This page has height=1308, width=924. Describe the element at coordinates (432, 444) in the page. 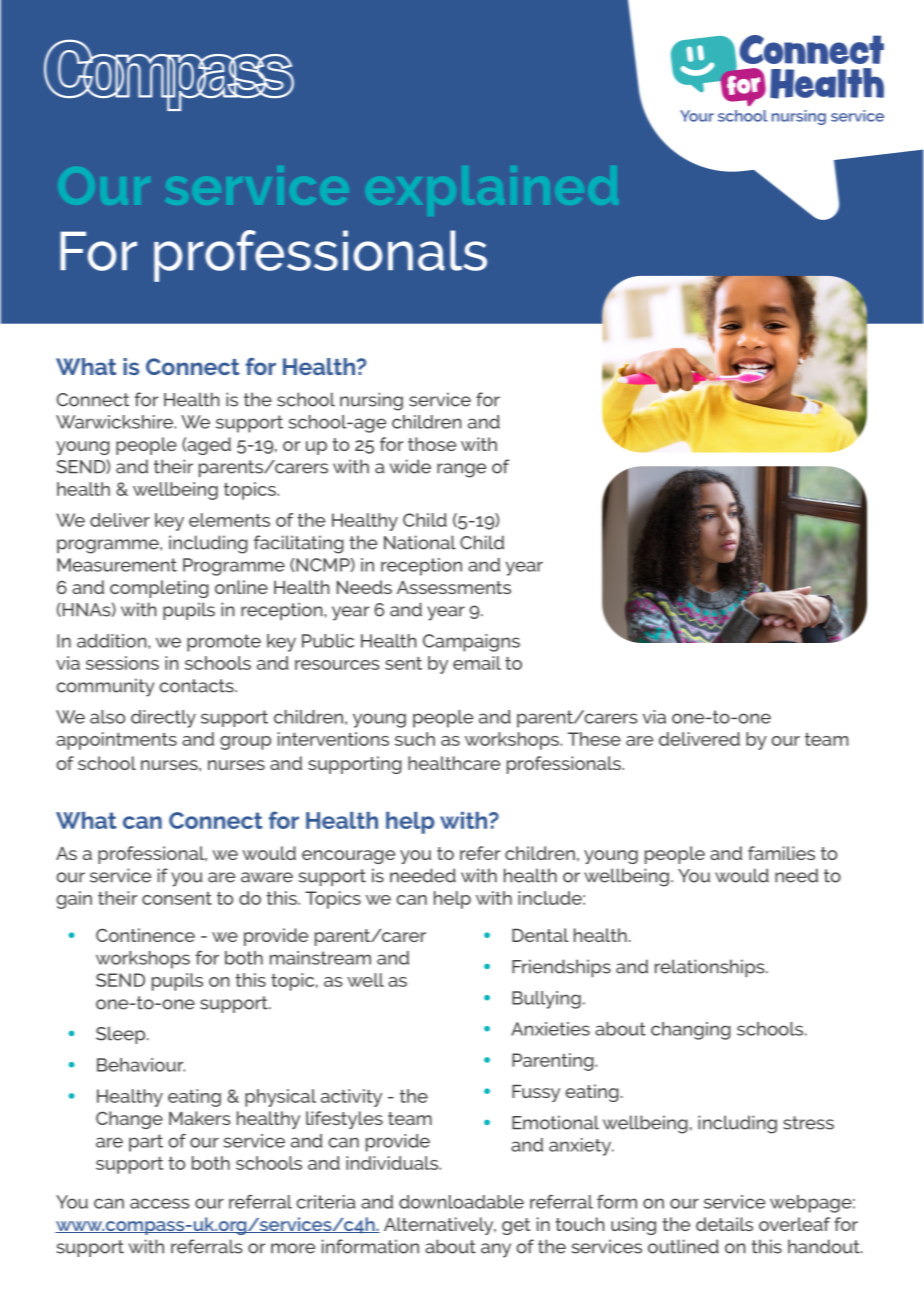

I see `those` at that location.
